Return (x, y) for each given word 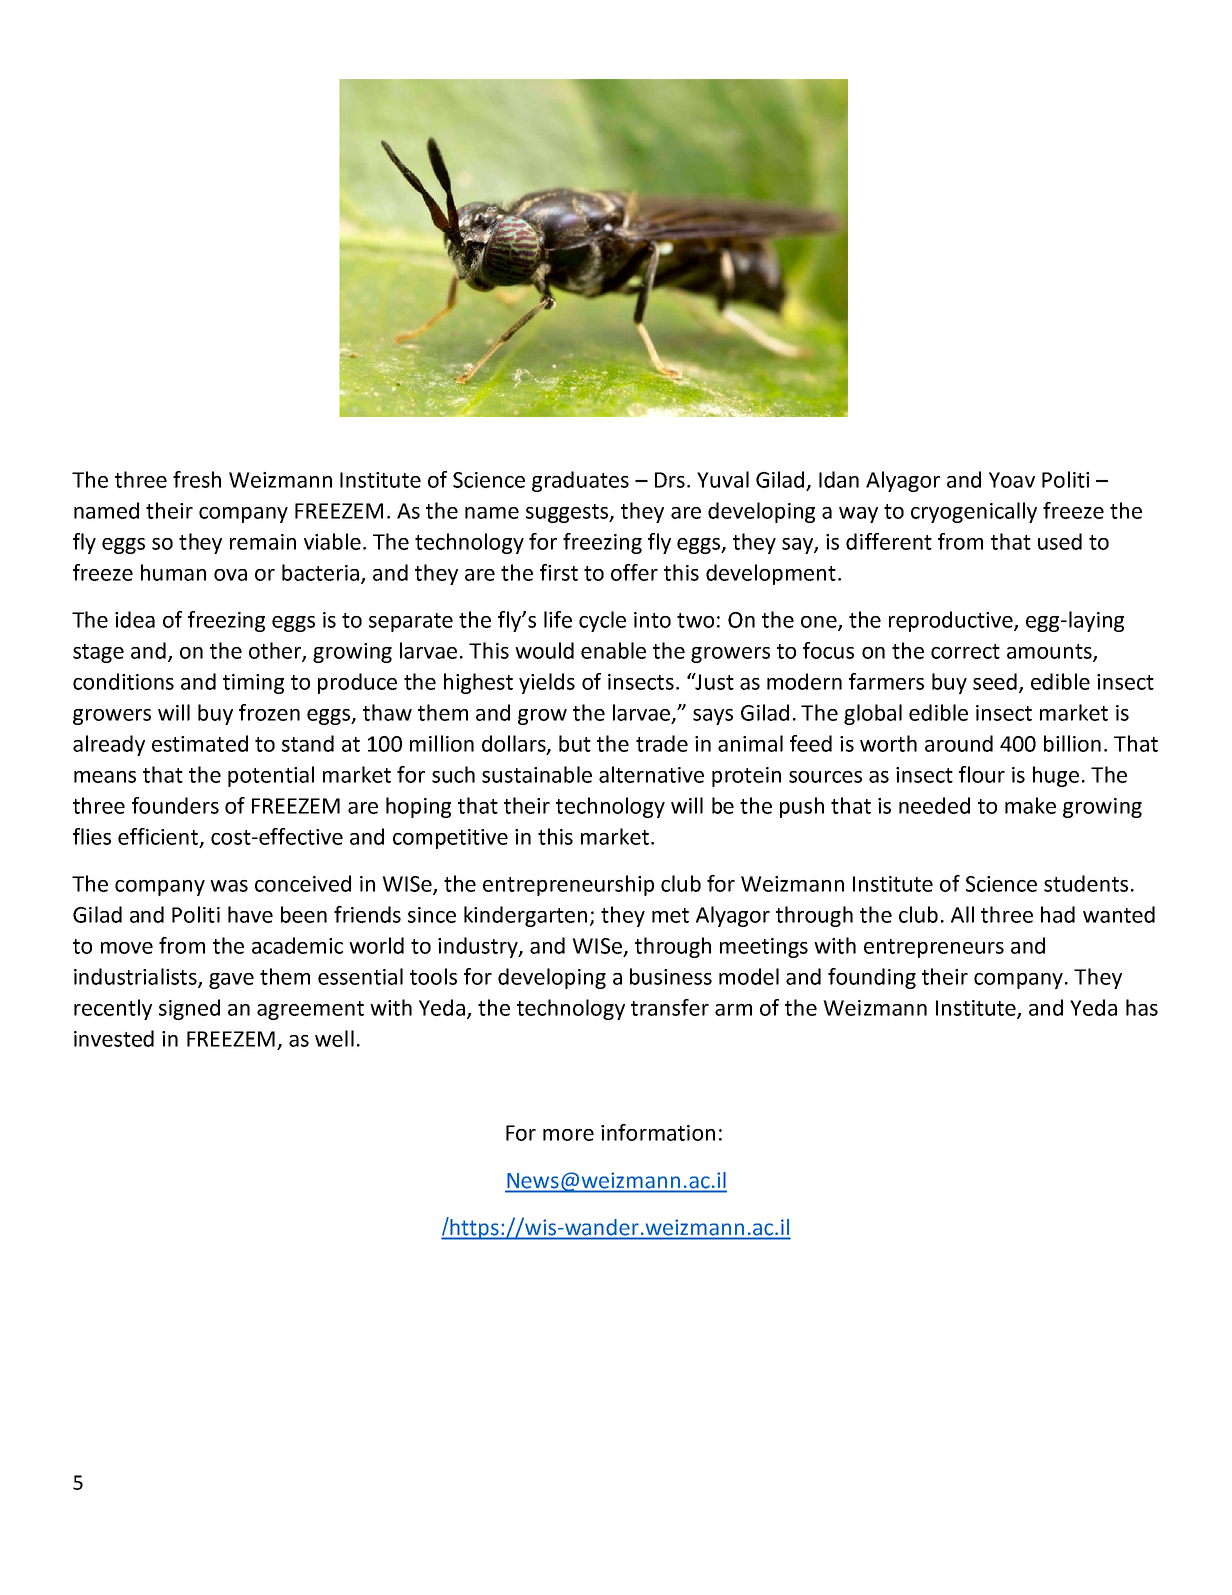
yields (547, 683)
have (250, 914)
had (1058, 914)
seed (996, 682)
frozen (269, 712)
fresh (197, 479)
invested (114, 1038)
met (670, 915)
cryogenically (974, 512)
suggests (568, 513)
